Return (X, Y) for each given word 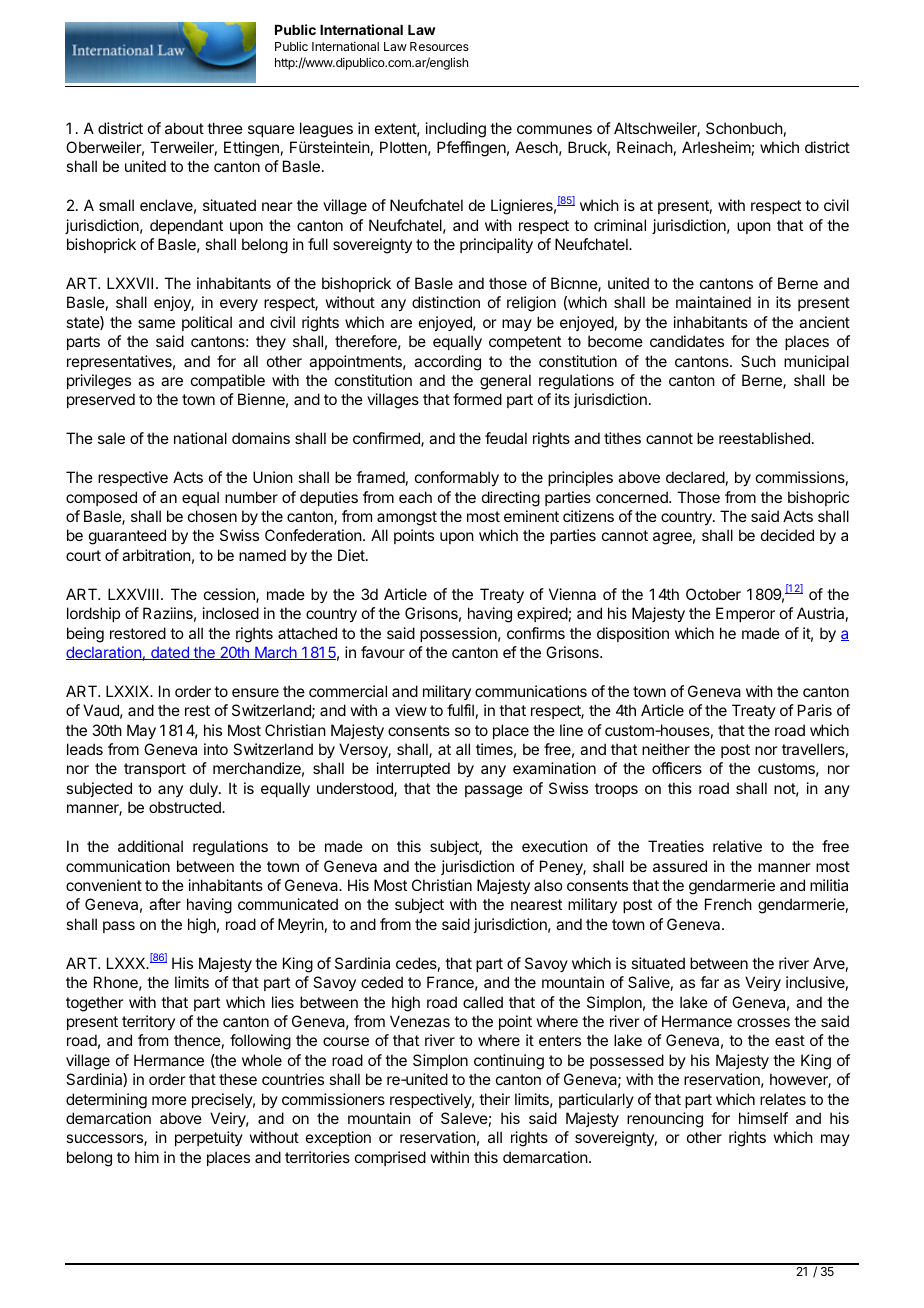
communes (554, 129)
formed (477, 399)
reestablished (764, 438)
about (184, 128)
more (169, 1100)
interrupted (413, 769)
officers (677, 768)
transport (155, 770)
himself (763, 1118)
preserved (101, 400)
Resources (439, 46)
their (494, 1099)
